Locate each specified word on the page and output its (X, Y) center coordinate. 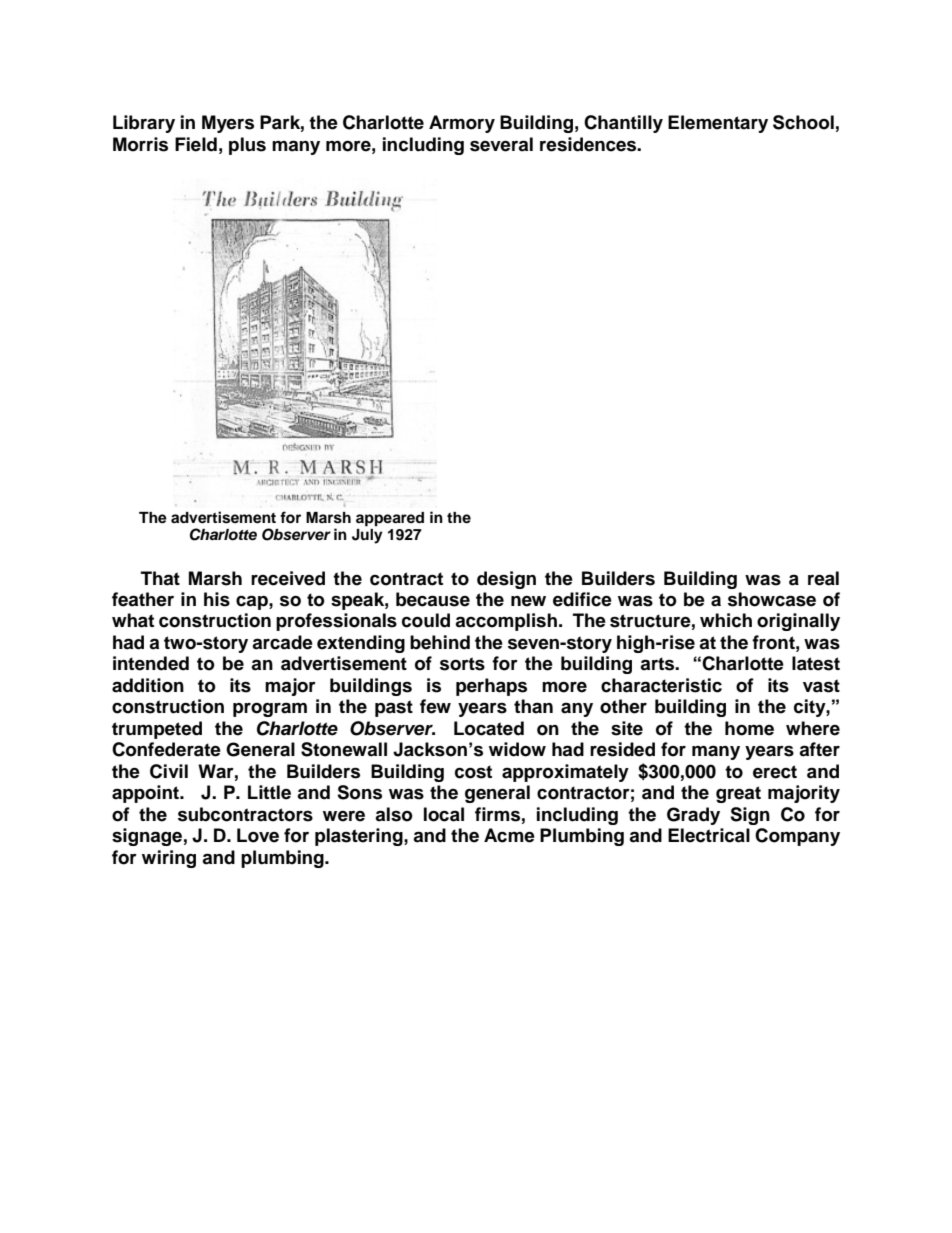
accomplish (506, 622)
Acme (509, 835)
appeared (390, 519)
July (367, 536)
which (726, 620)
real (823, 578)
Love (258, 835)
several (501, 144)
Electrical (709, 835)
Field (196, 144)
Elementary (718, 124)
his (217, 599)
